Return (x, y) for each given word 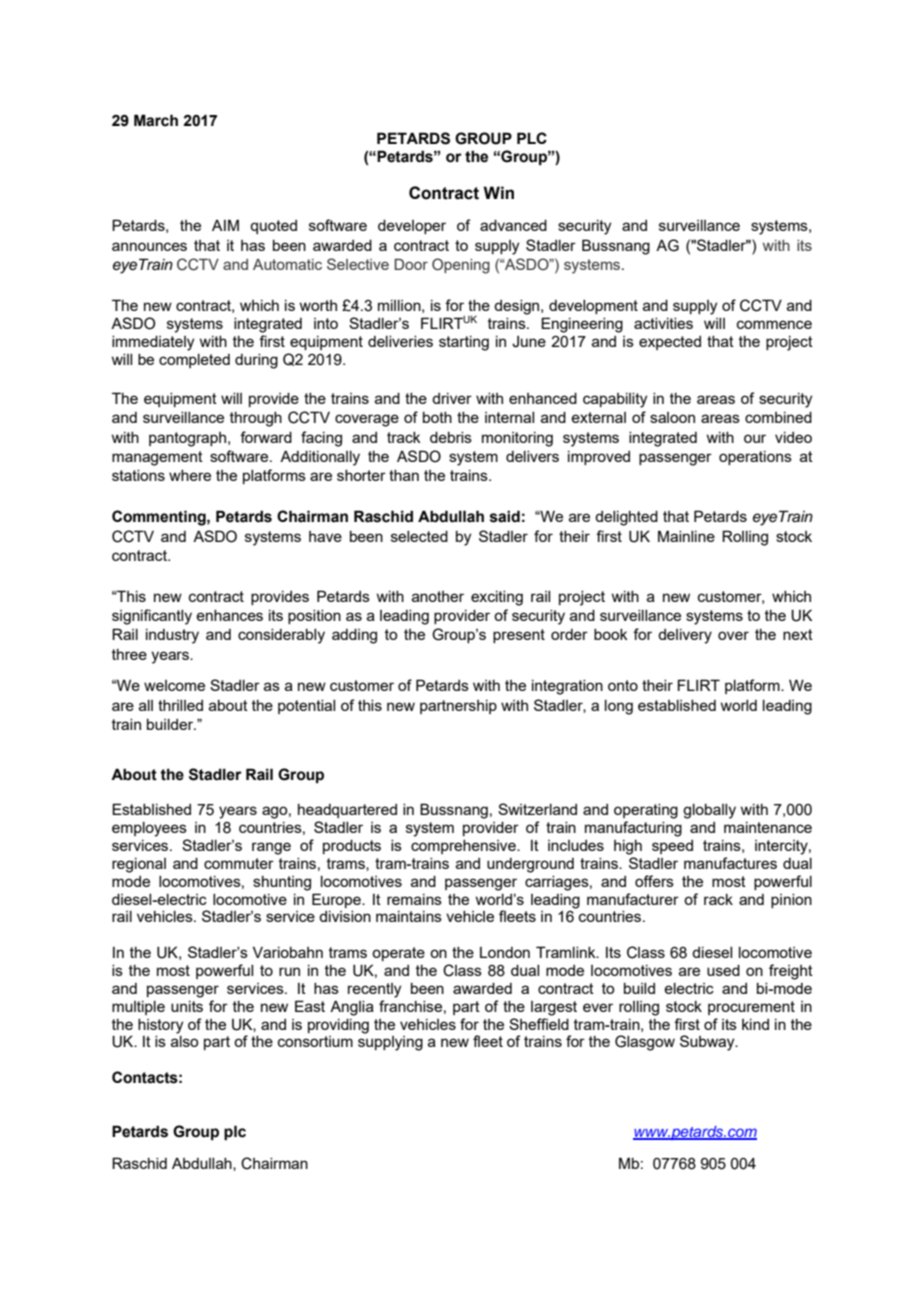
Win (498, 192)
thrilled (180, 705)
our (755, 438)
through (256, 419)
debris (451, 437)
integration (567, 687)
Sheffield (539, 1024)
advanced (513, 225)
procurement (751, 1008)
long (619, 707)
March (156, 120)
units (187, 1006)
